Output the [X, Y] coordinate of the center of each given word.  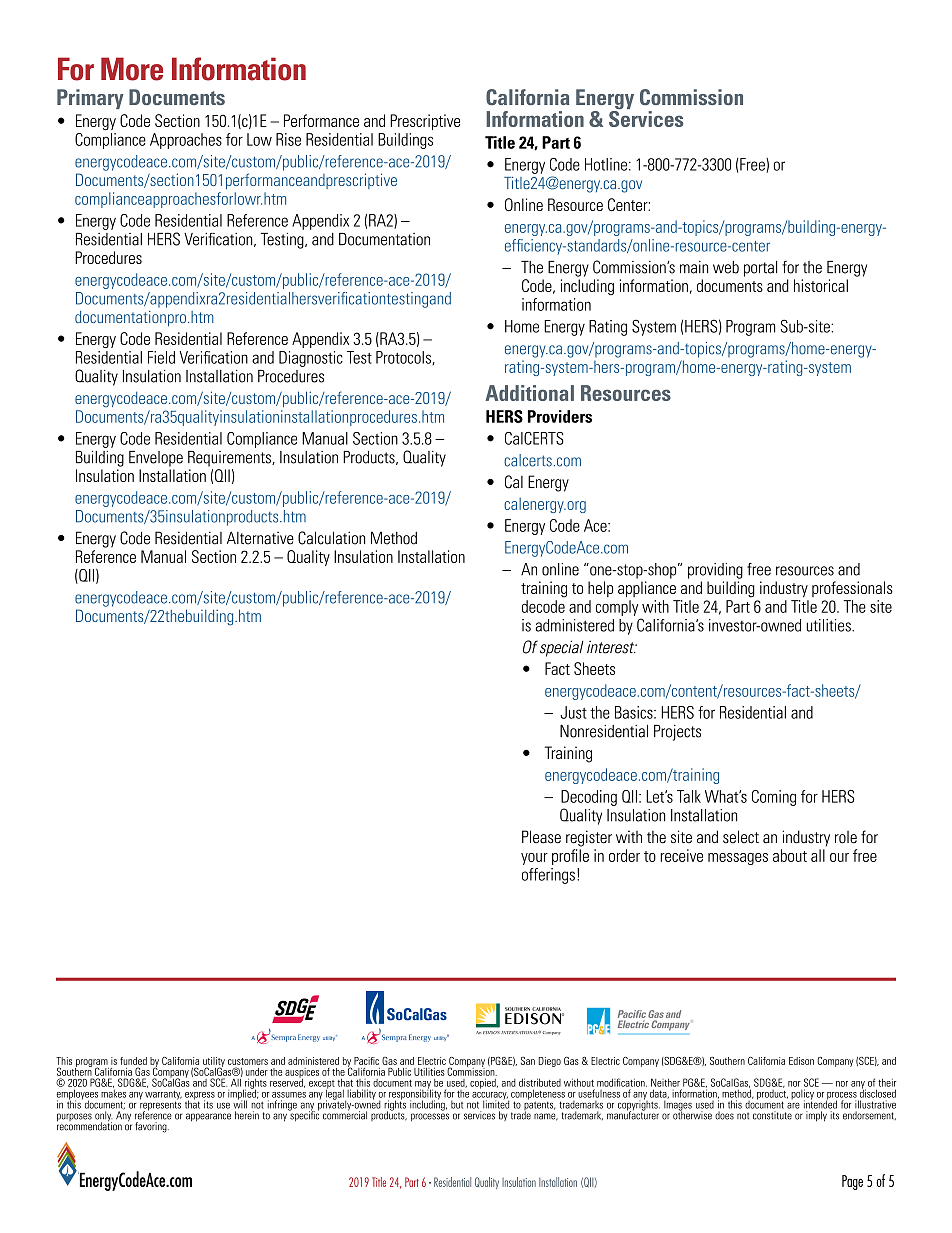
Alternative [260, 538]
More [132, 69]
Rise [288, 139]
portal [760, 269]
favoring [152, 1127]
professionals [852, 589]
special [561, 648]
